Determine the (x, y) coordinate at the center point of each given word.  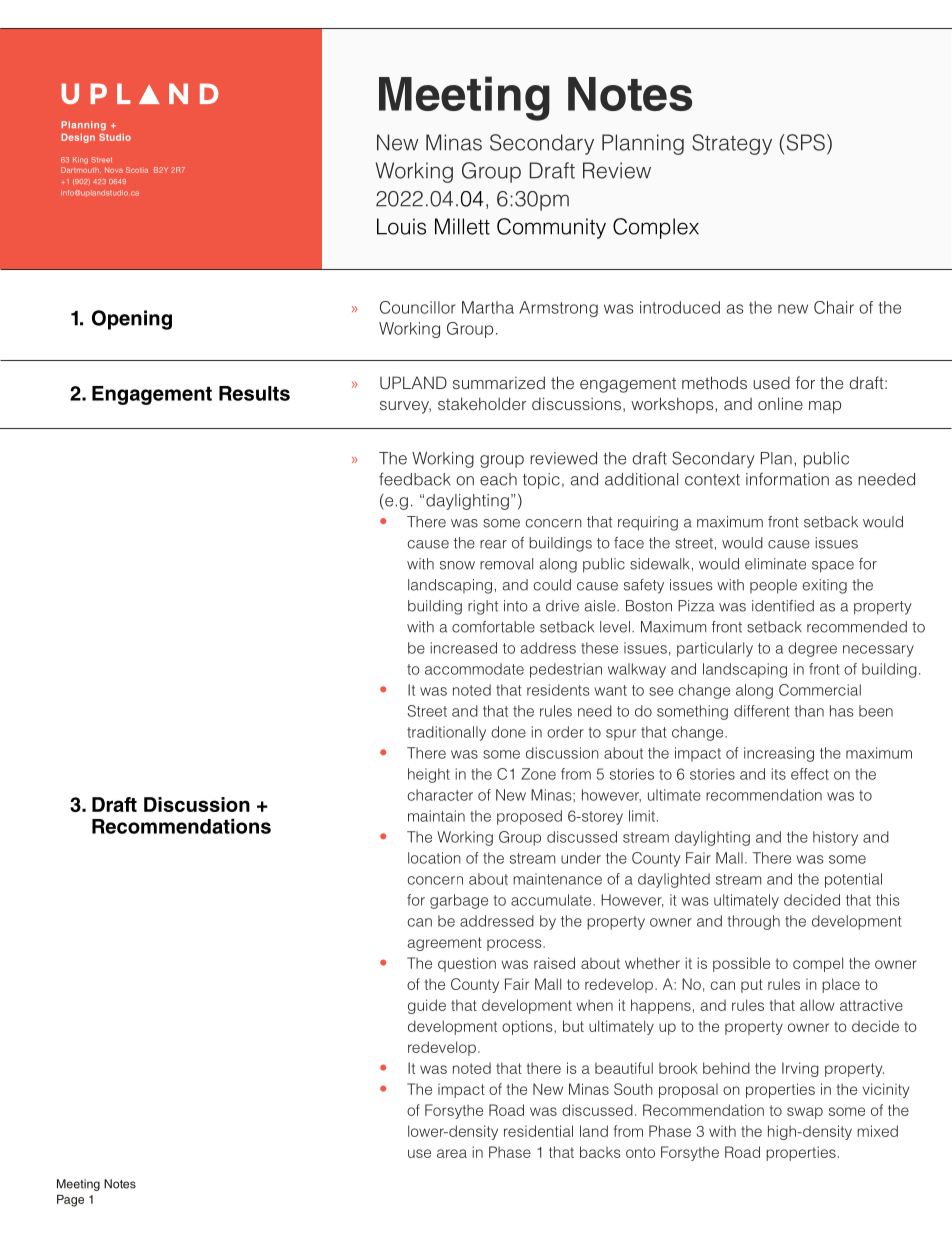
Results (254, 393)
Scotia (137, 170)
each (498, 479)
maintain (436, 816)
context (712, 480)
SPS (804, 142)
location (434, 858)
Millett (462, 226)
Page (70, 1201)
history (835, 838)
